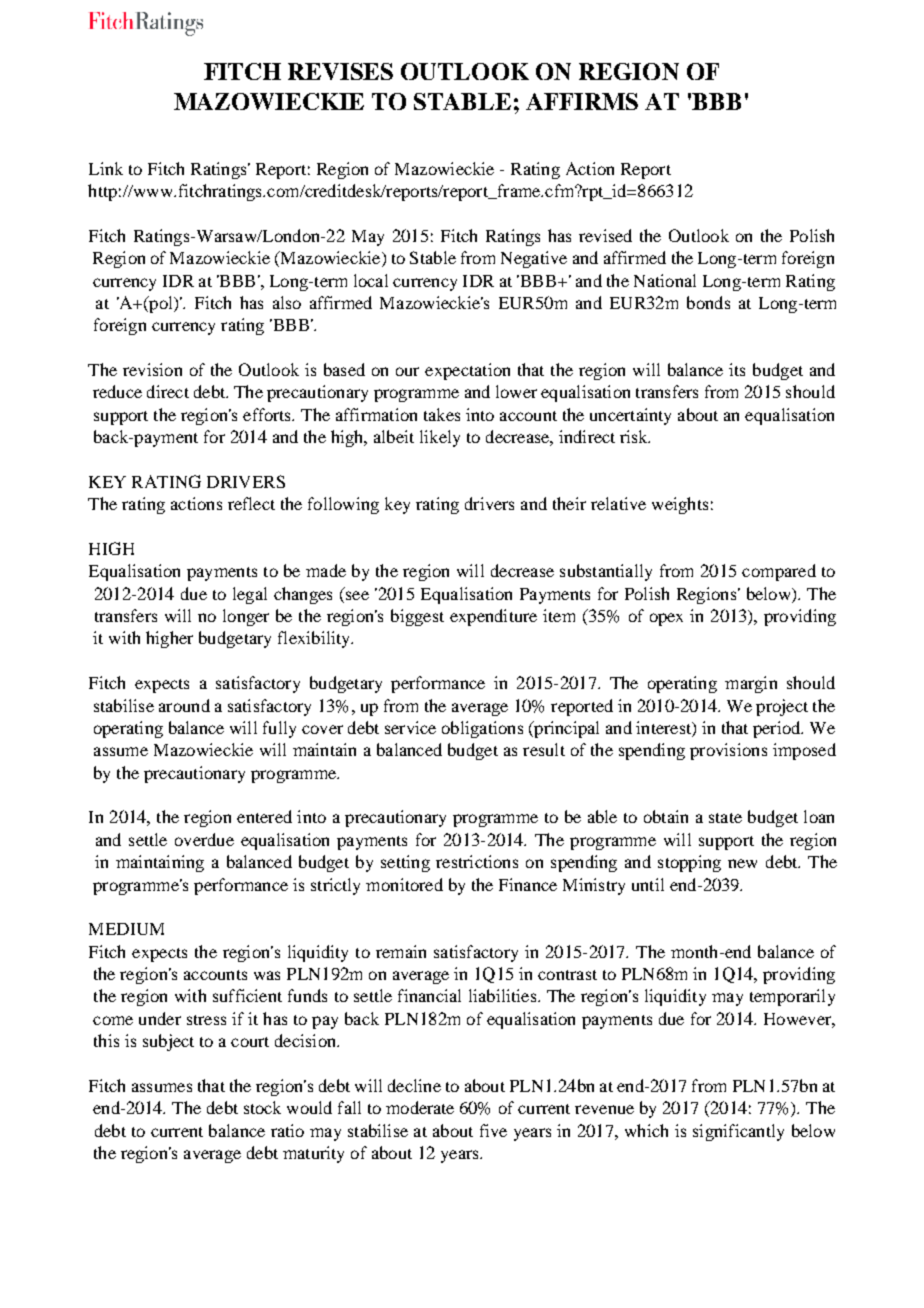  What do you see at coordinates (582, 101) in the screenshot?
I see `AFFIRMS` at bounding box center [582, 101].
